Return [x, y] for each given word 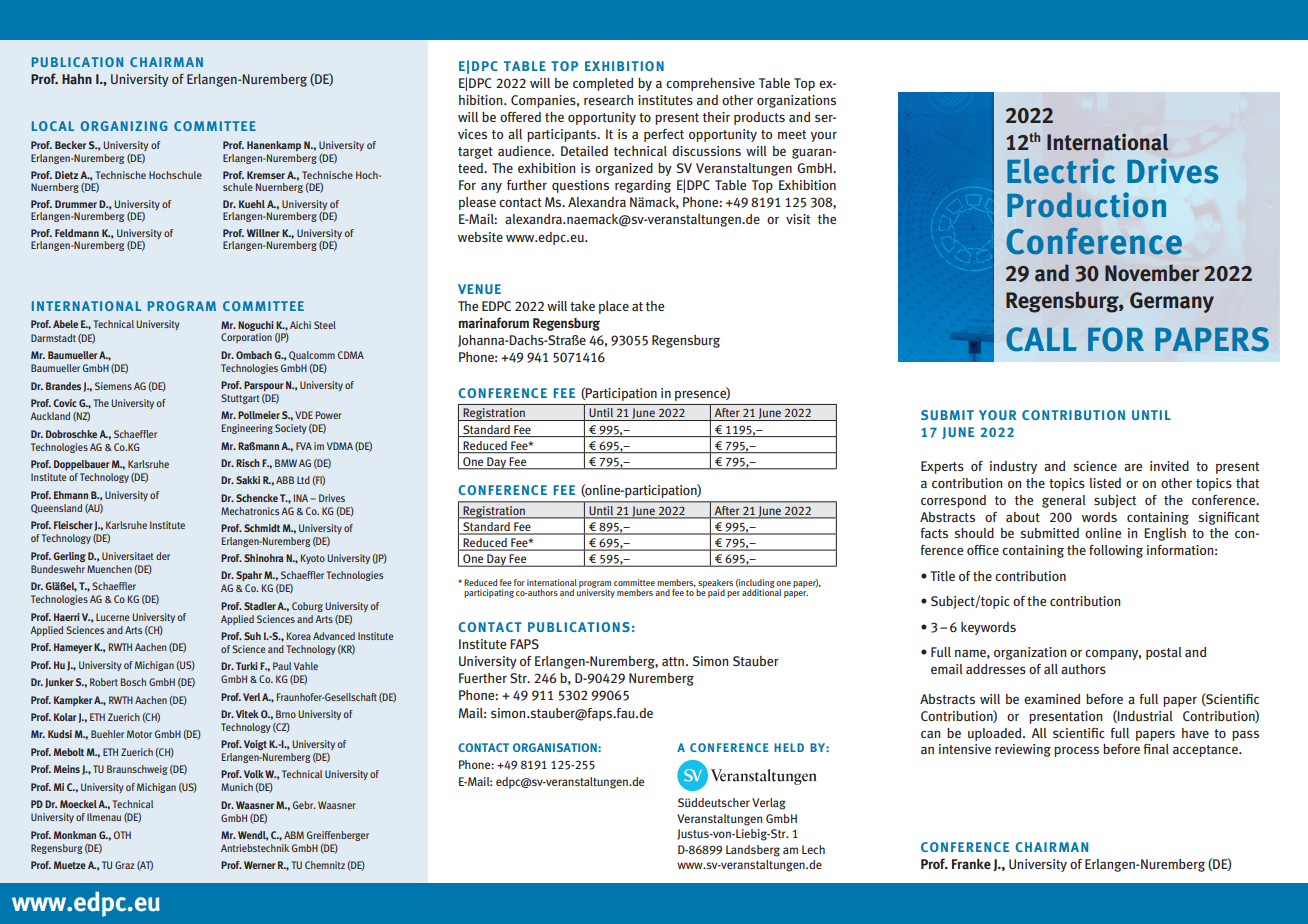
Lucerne [112, 617]
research [608, 100]
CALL [1041, 339]
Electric [1061, 171]
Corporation [246, 338]
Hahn [77, 79]
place [614, 307]
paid [716, 593]
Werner [260, 865]
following [1116, 551]
